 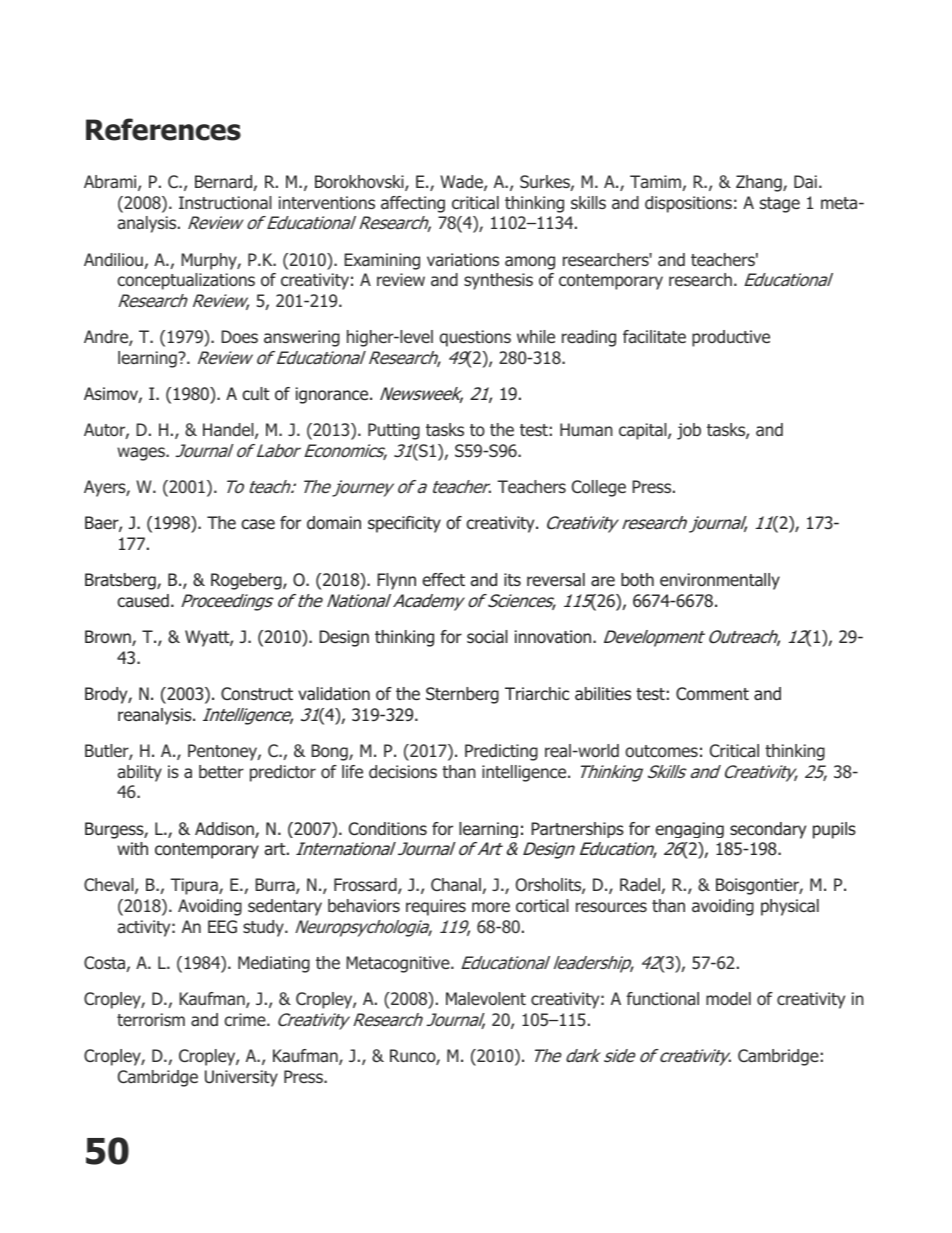 What do you see at coordinates (255, 393) in the page?
I see `cult` at bounding box center [255, 393].
